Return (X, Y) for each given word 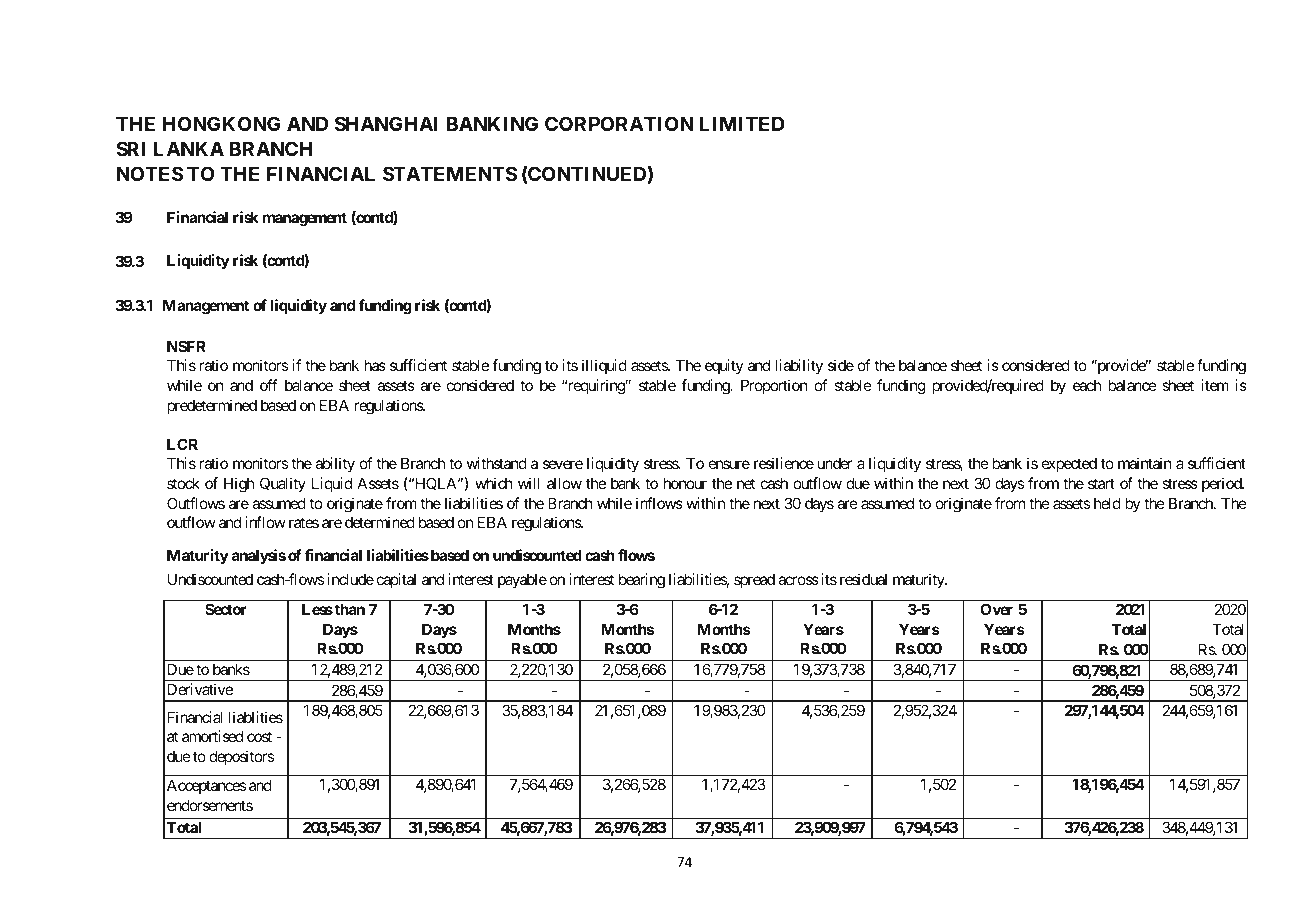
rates (304, 522)
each (1087, 385)
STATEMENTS (450, 173)
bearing (642, 581)
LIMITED (742, 123)
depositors (241, 757)
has (375, 365)
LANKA (189, 148)
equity (724, 366)
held (1107, 503)
